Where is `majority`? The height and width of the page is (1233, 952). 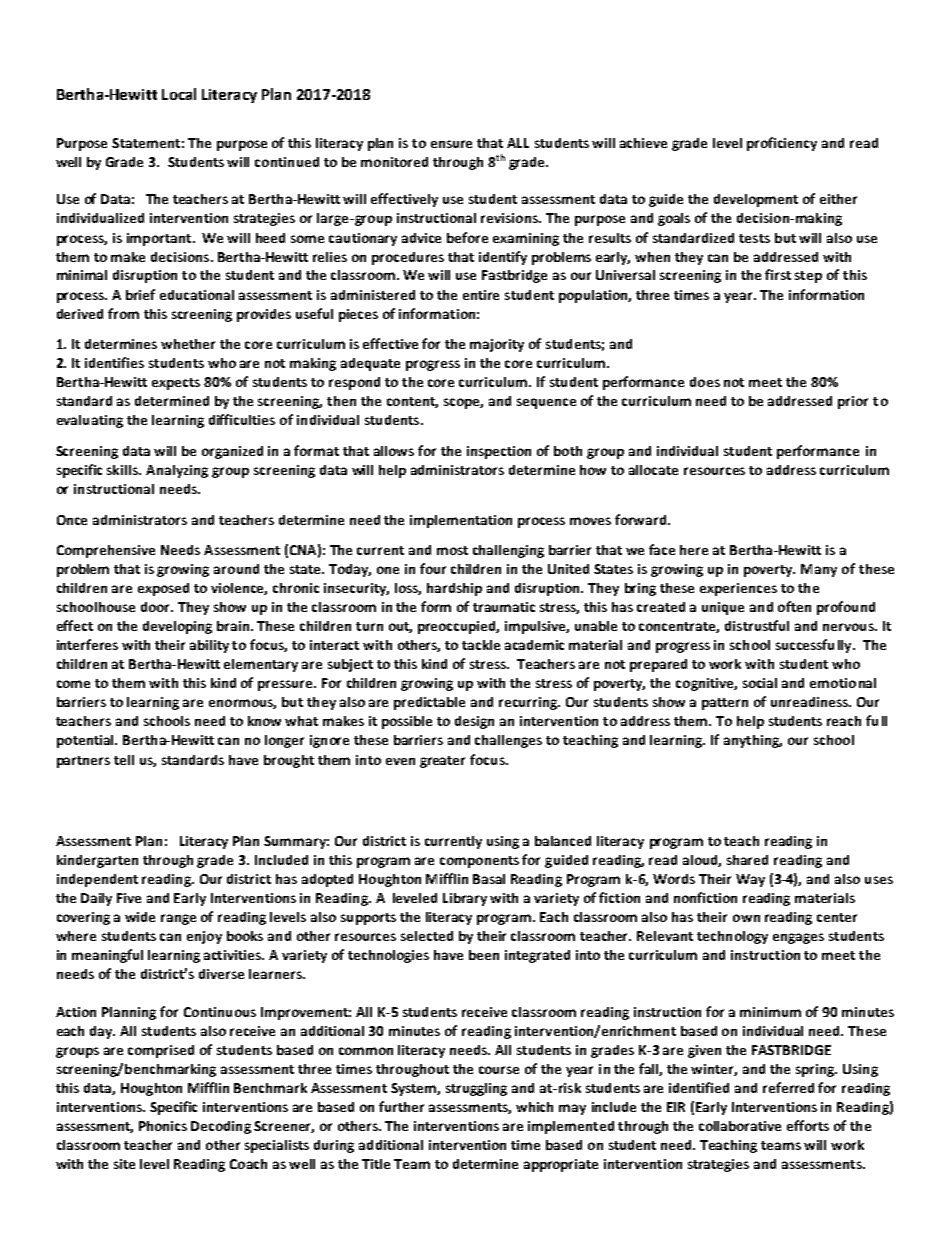 majority is located at coordinates (497, 345).
